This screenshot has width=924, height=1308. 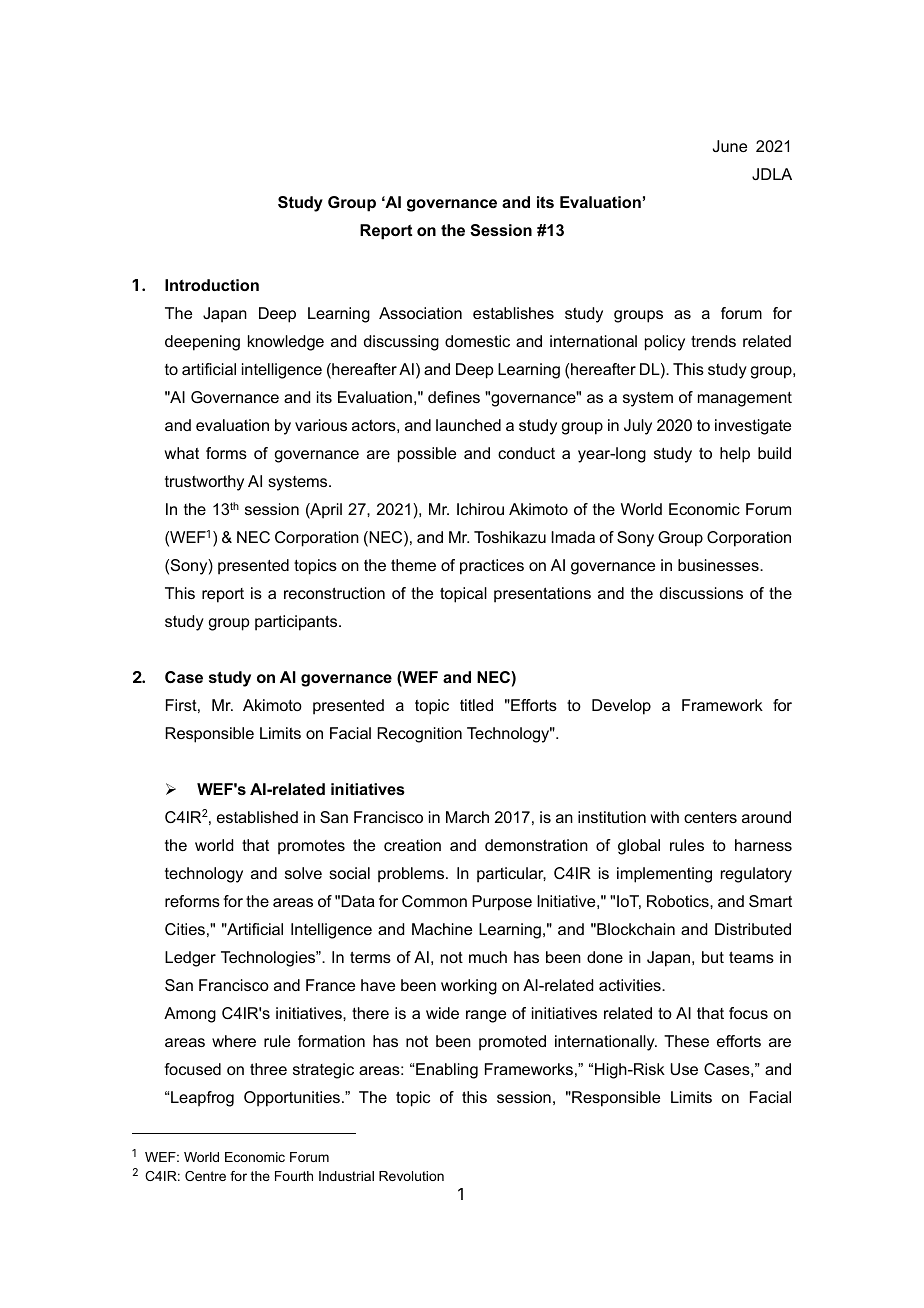 I want to click on establishes, so click(x=513, y=313).
